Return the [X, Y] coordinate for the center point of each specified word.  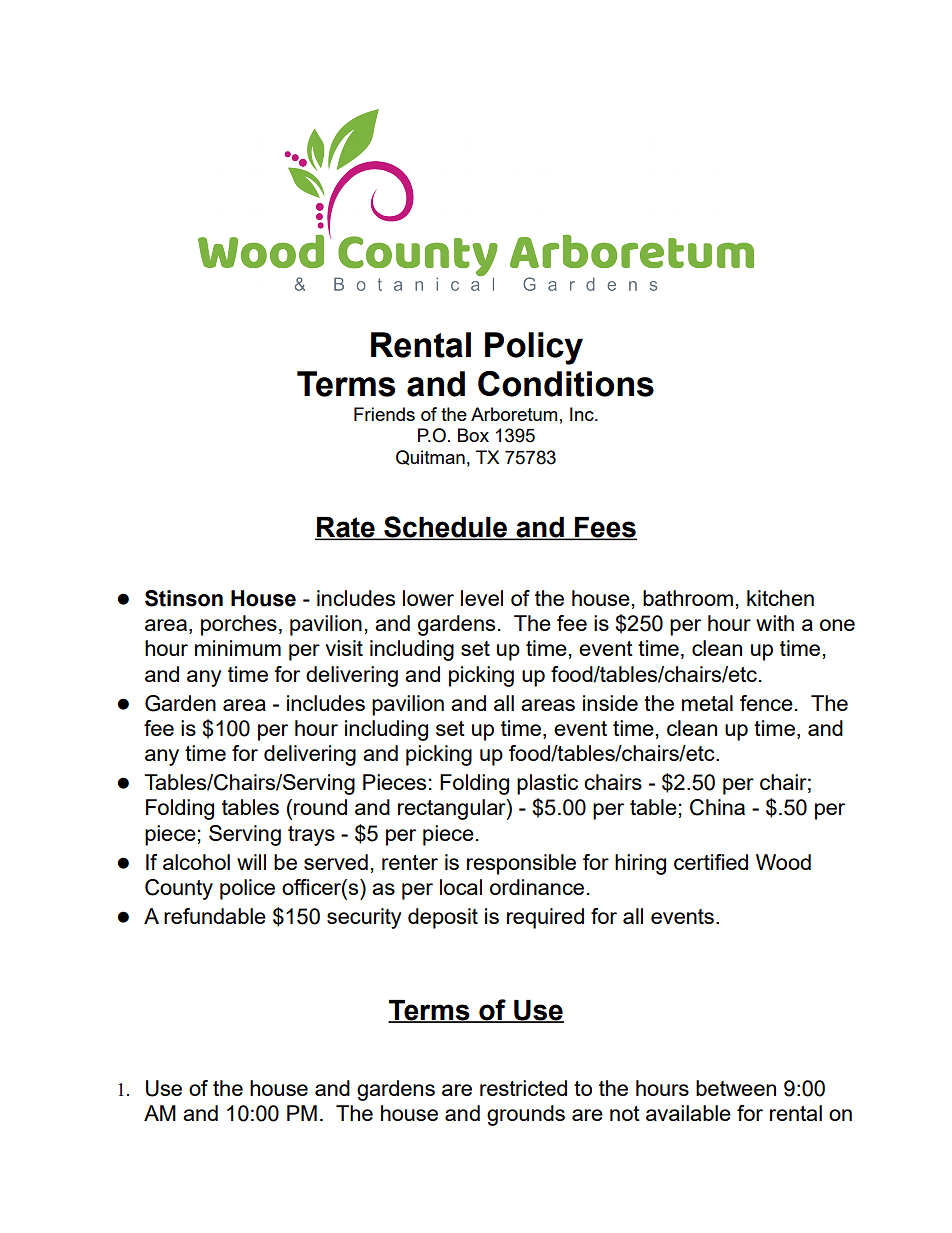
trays [311, 836]
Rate [346, 528]
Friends [384, 414]
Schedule [445, 528]
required [545, 918]
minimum [238, 648]
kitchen [780, 598]
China [717, 807]
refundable [215, 916]
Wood [783, 862]
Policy [534, 348]
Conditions [566, 384]
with [775, 623]
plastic [547, 784]
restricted [523, 1088]
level [482, 598]
